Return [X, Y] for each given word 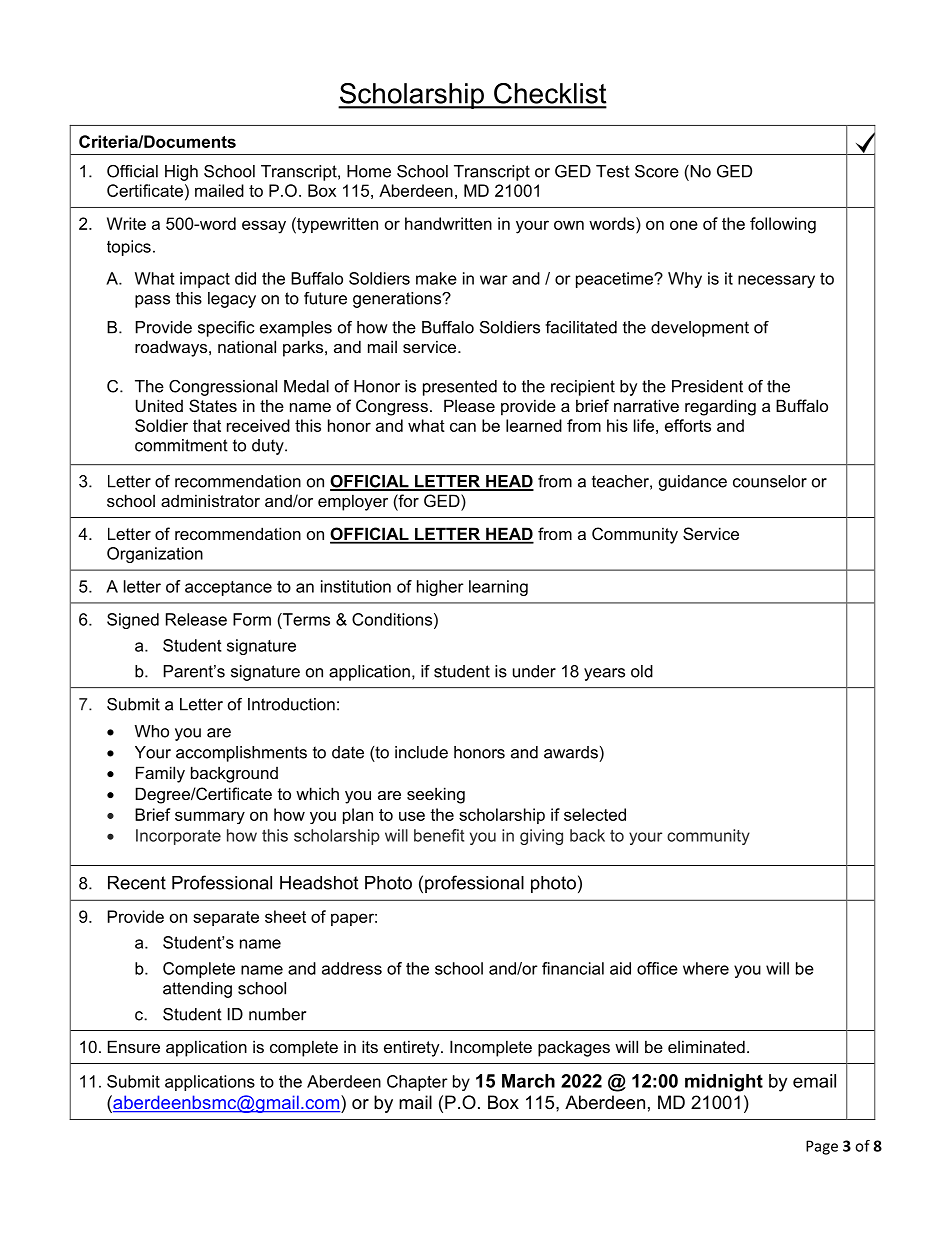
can [463, 427]
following [783, 225]
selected [595, 814]
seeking [436, 795]
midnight [724, 1083]
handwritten [448, 223]
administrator [210, 500]
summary [210, 817]
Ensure [134, 1046]
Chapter [417, 1083]
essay [264, 227]
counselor [770, 481]
